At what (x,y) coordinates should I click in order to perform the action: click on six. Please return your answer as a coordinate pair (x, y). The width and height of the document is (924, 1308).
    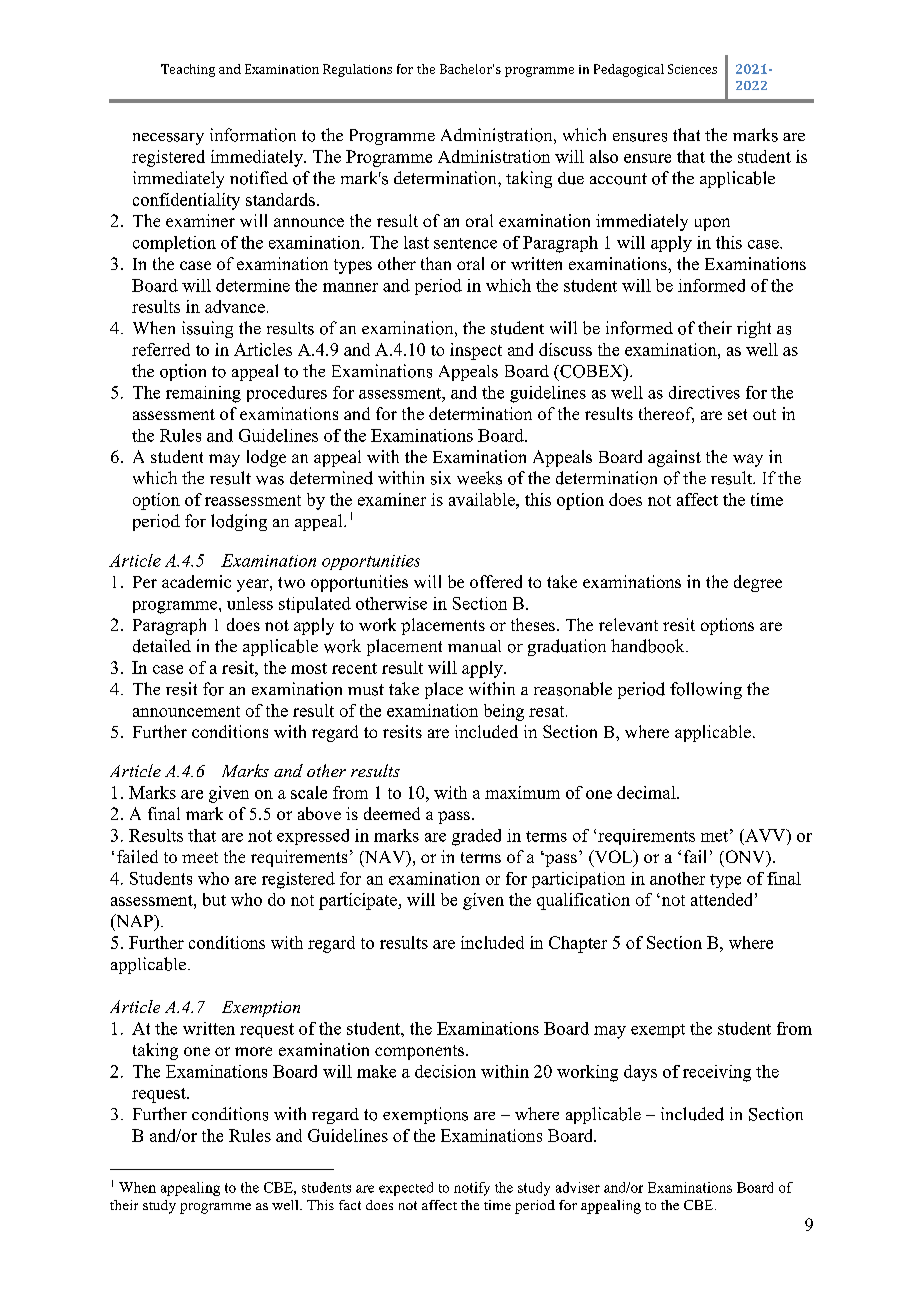
    Looking at the image, I should click on (441, 478).
